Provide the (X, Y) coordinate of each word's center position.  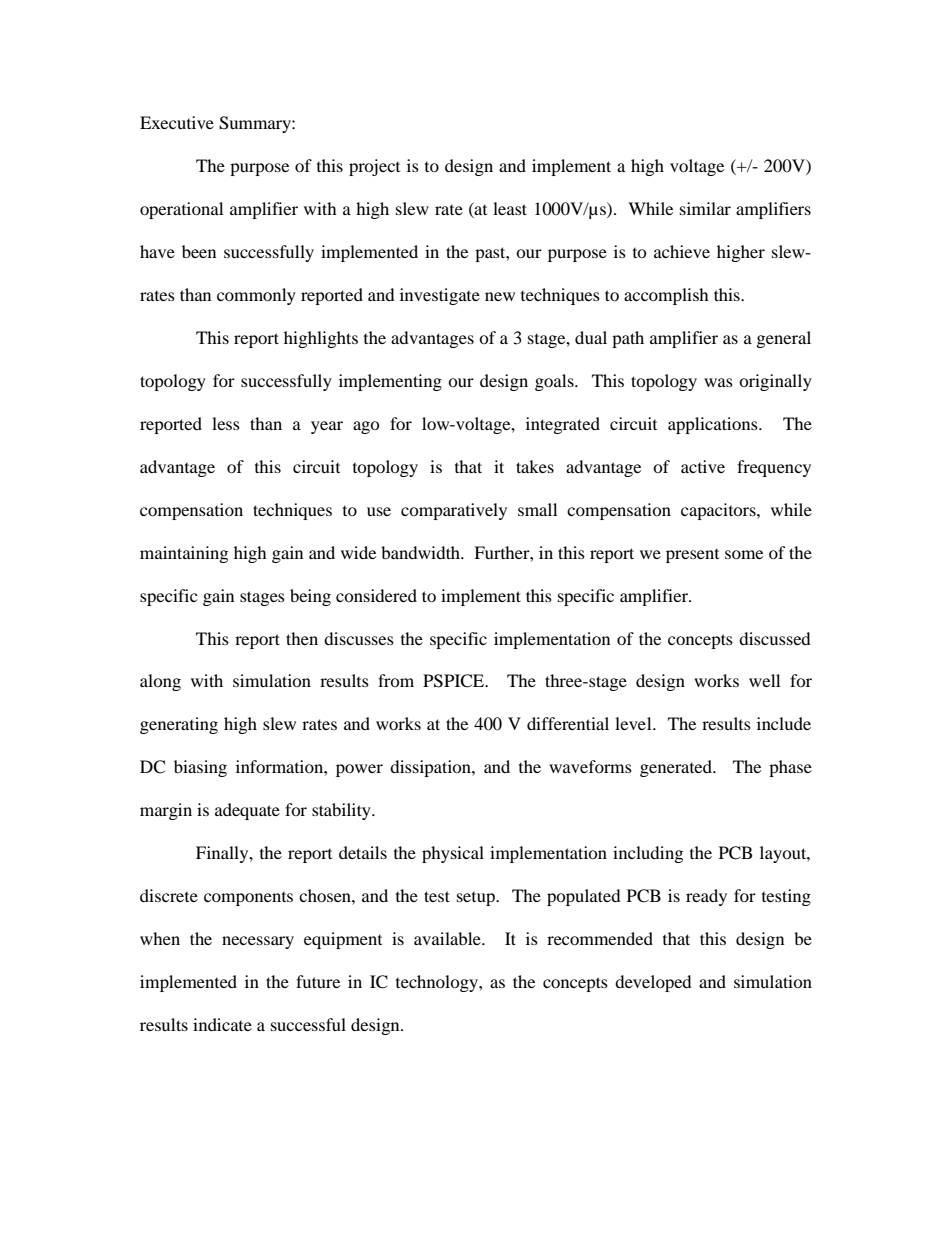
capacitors (719, 511)
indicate (222, 1024)
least (510, 208)
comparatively (454, 511)
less (226, 423)
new (500, 296)
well (764, 680)
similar (705, 208)
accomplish (666, 296)
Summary (256, 124)
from (396, 680)
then (302, 638)
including (648, 854)
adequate (247, 811)
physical (453, 854)
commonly (256, 296)
